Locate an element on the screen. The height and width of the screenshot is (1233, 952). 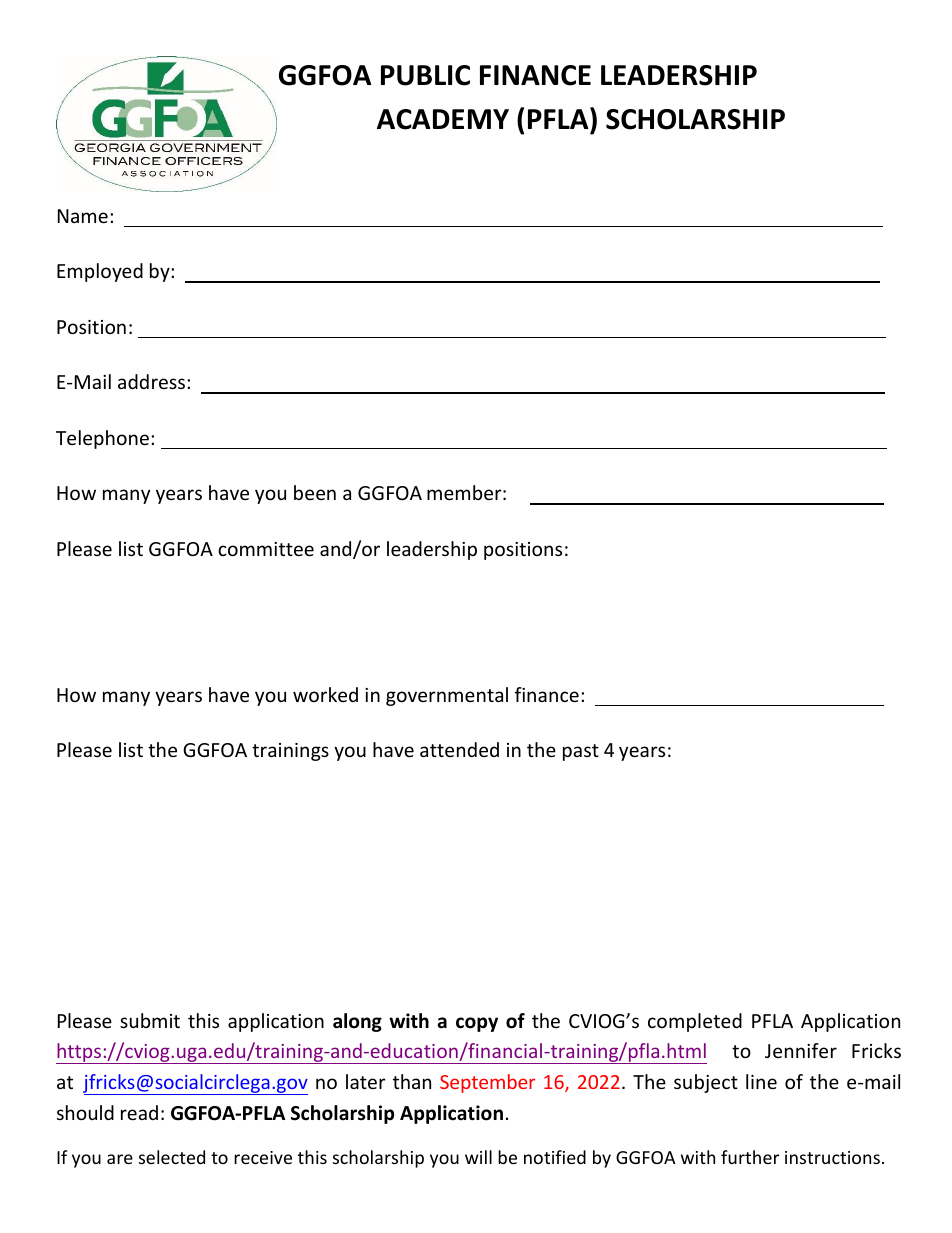
submit is located at coordinates (150, 1020).
